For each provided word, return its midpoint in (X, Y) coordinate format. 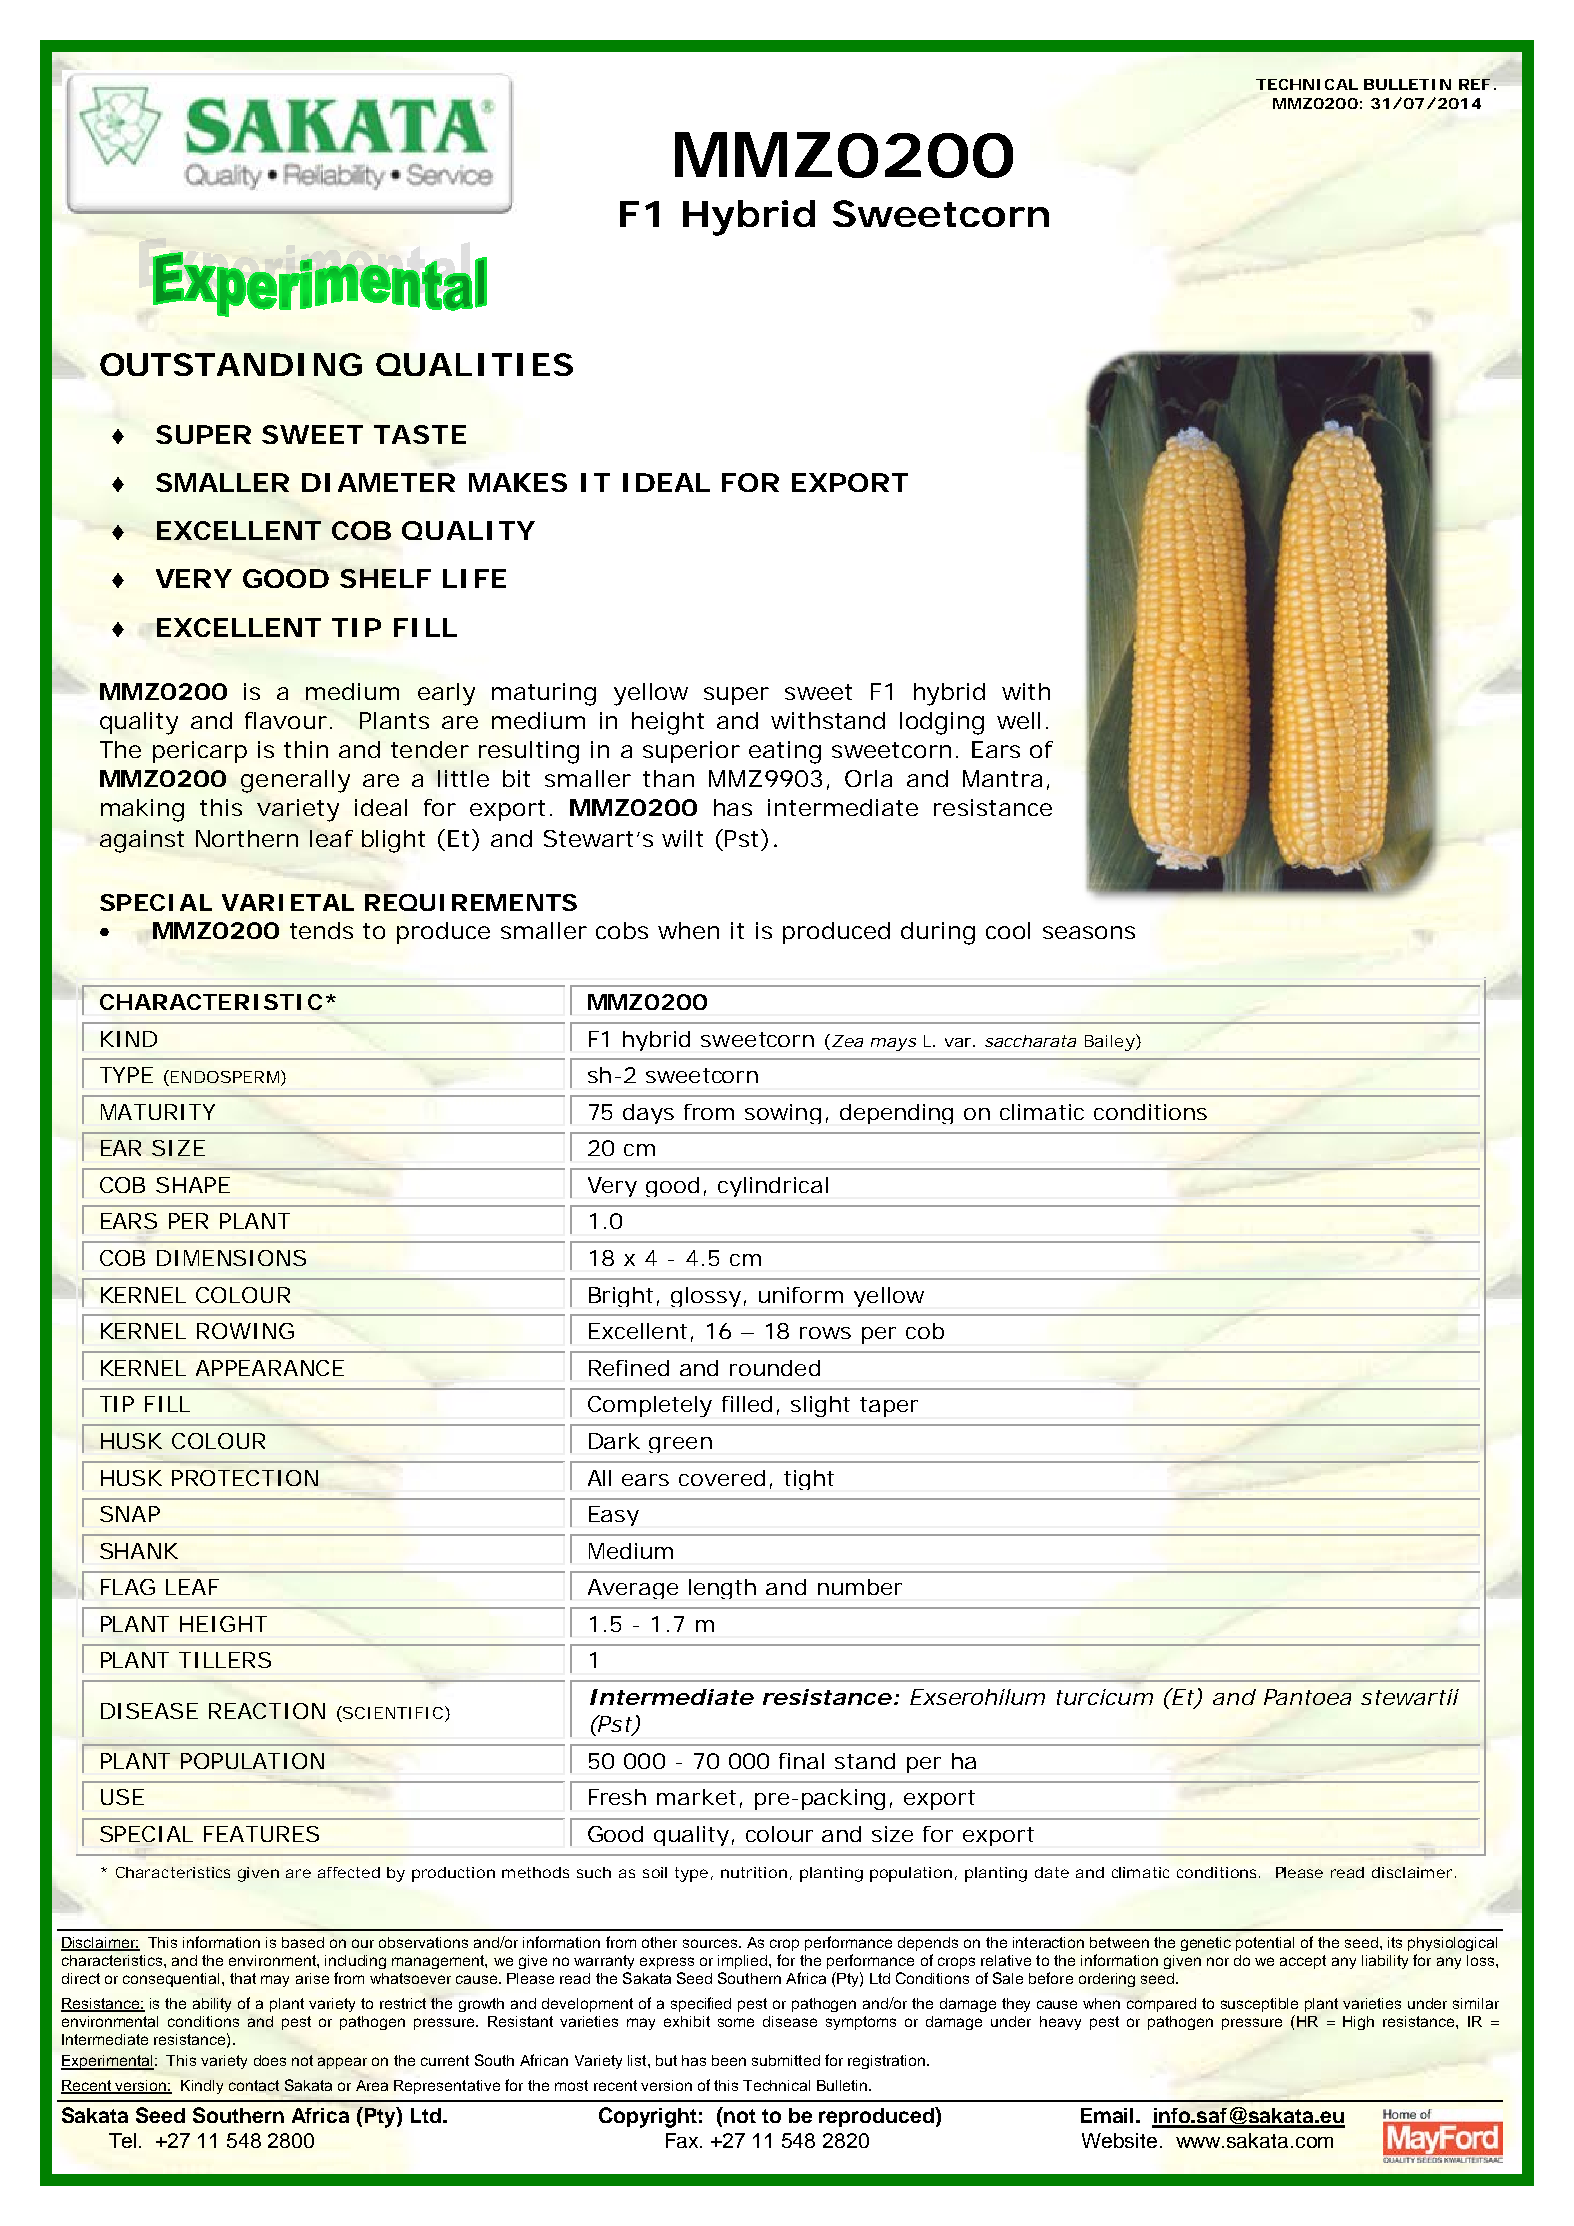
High (1358, 2023)
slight (820, 1406)
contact (254, 2085)
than (667, 778)
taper (889, 1407)
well (1018, 720)
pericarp (198, 752)
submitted (786, 2060)
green (679, 1445)
